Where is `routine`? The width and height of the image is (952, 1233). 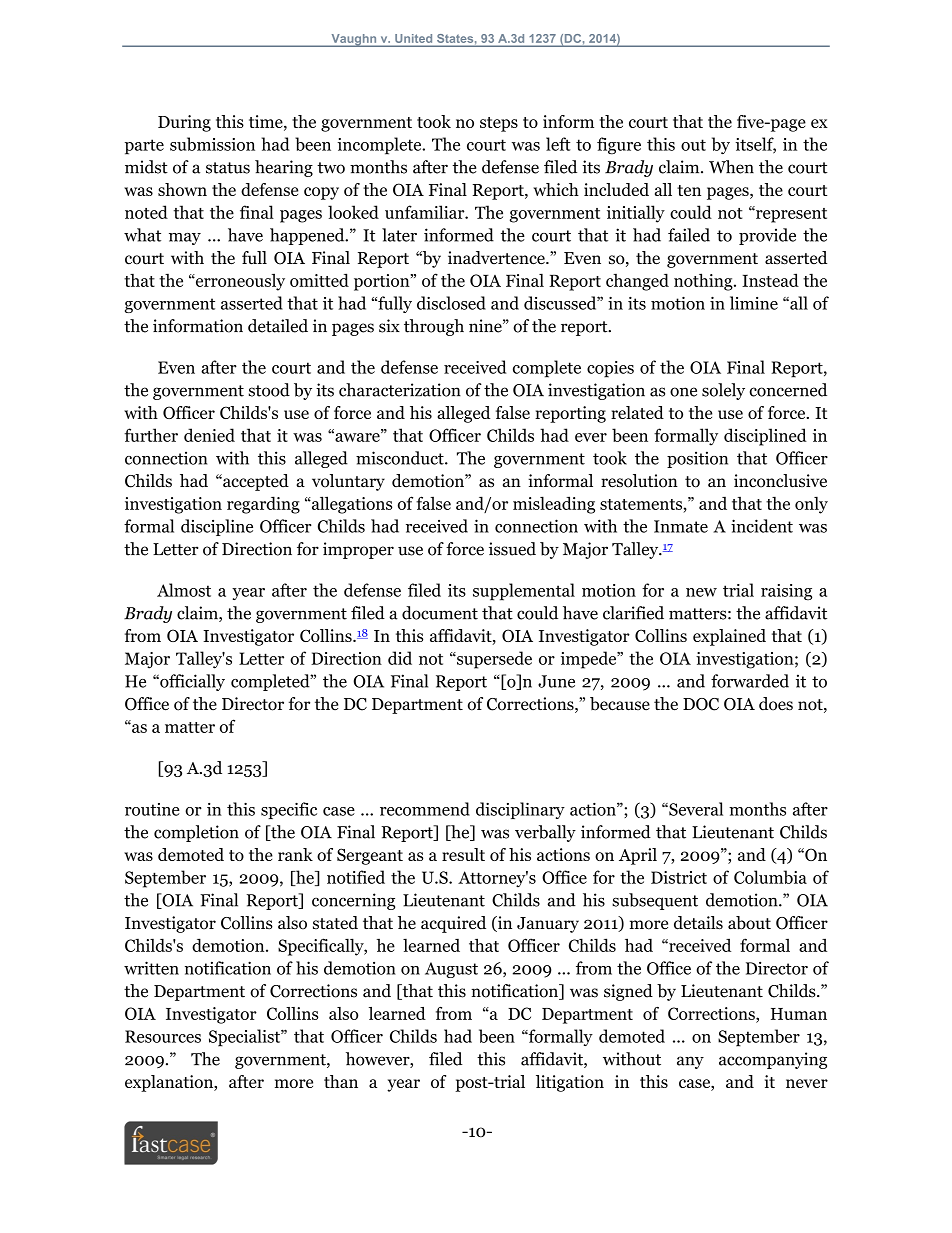 routine is located at coordinates (152, 809).
